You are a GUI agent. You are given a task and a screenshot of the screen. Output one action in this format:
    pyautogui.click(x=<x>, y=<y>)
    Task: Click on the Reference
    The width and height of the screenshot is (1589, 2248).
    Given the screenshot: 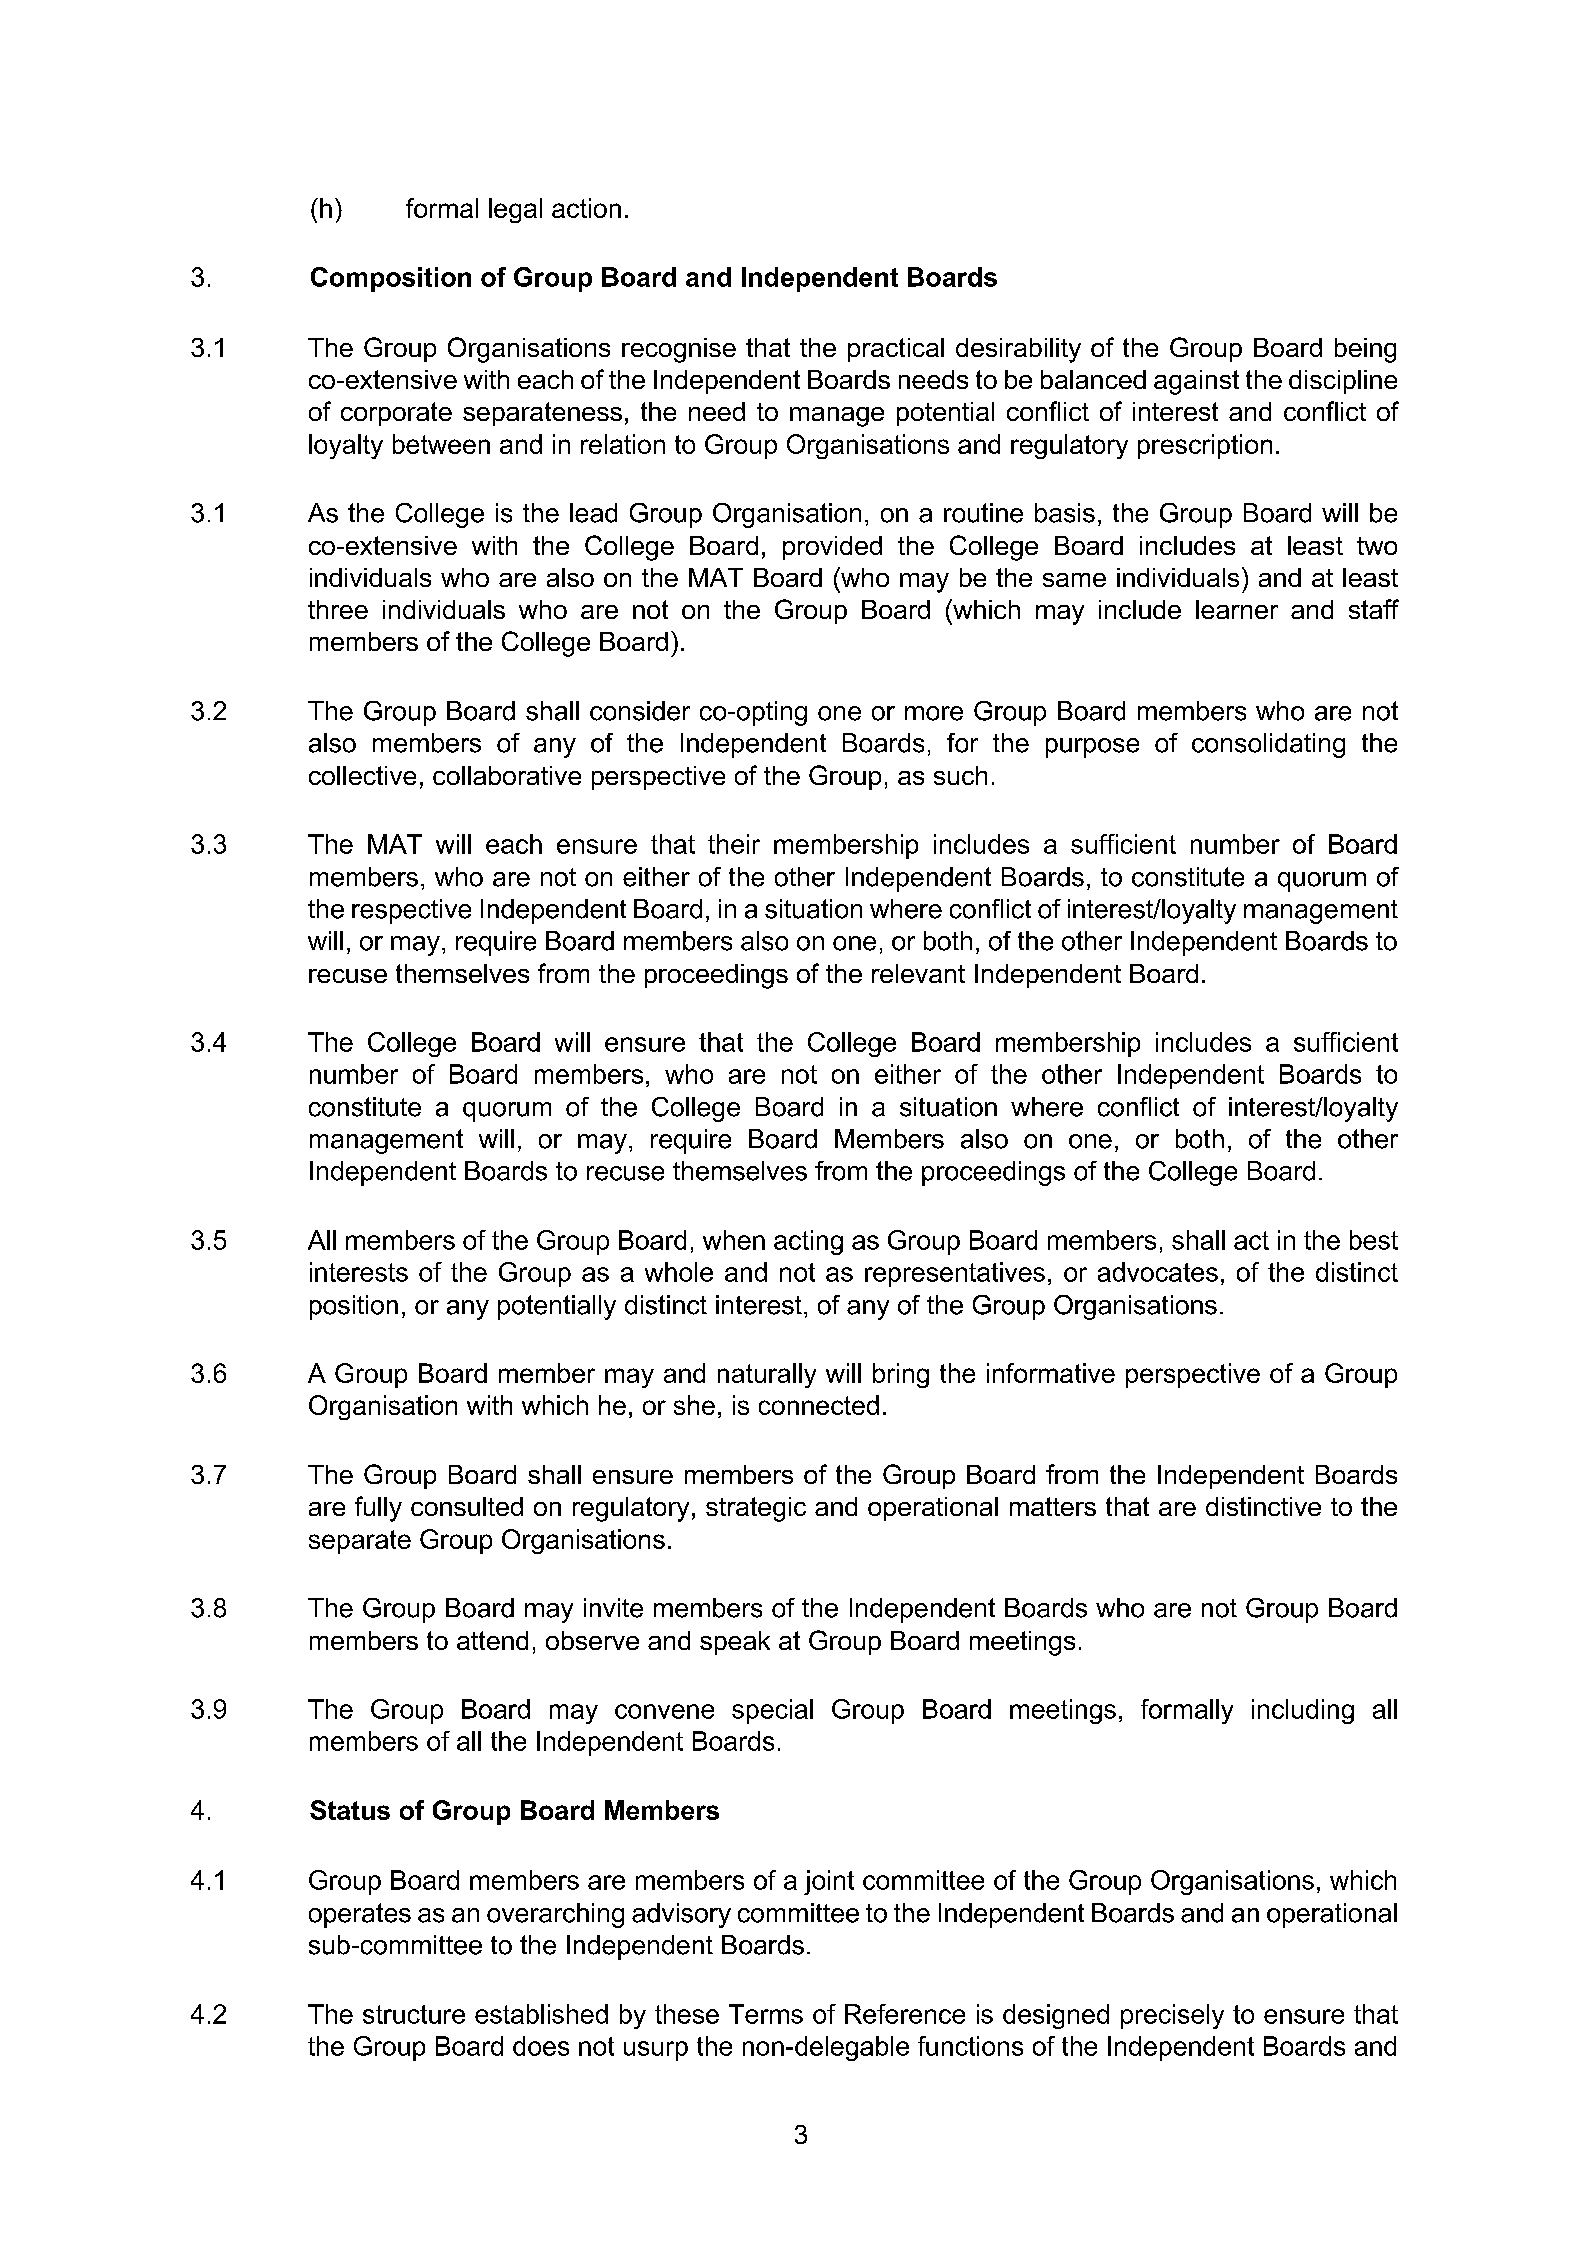 What is the action you would take?
    pyautogui.click(x=905, y=2014)
